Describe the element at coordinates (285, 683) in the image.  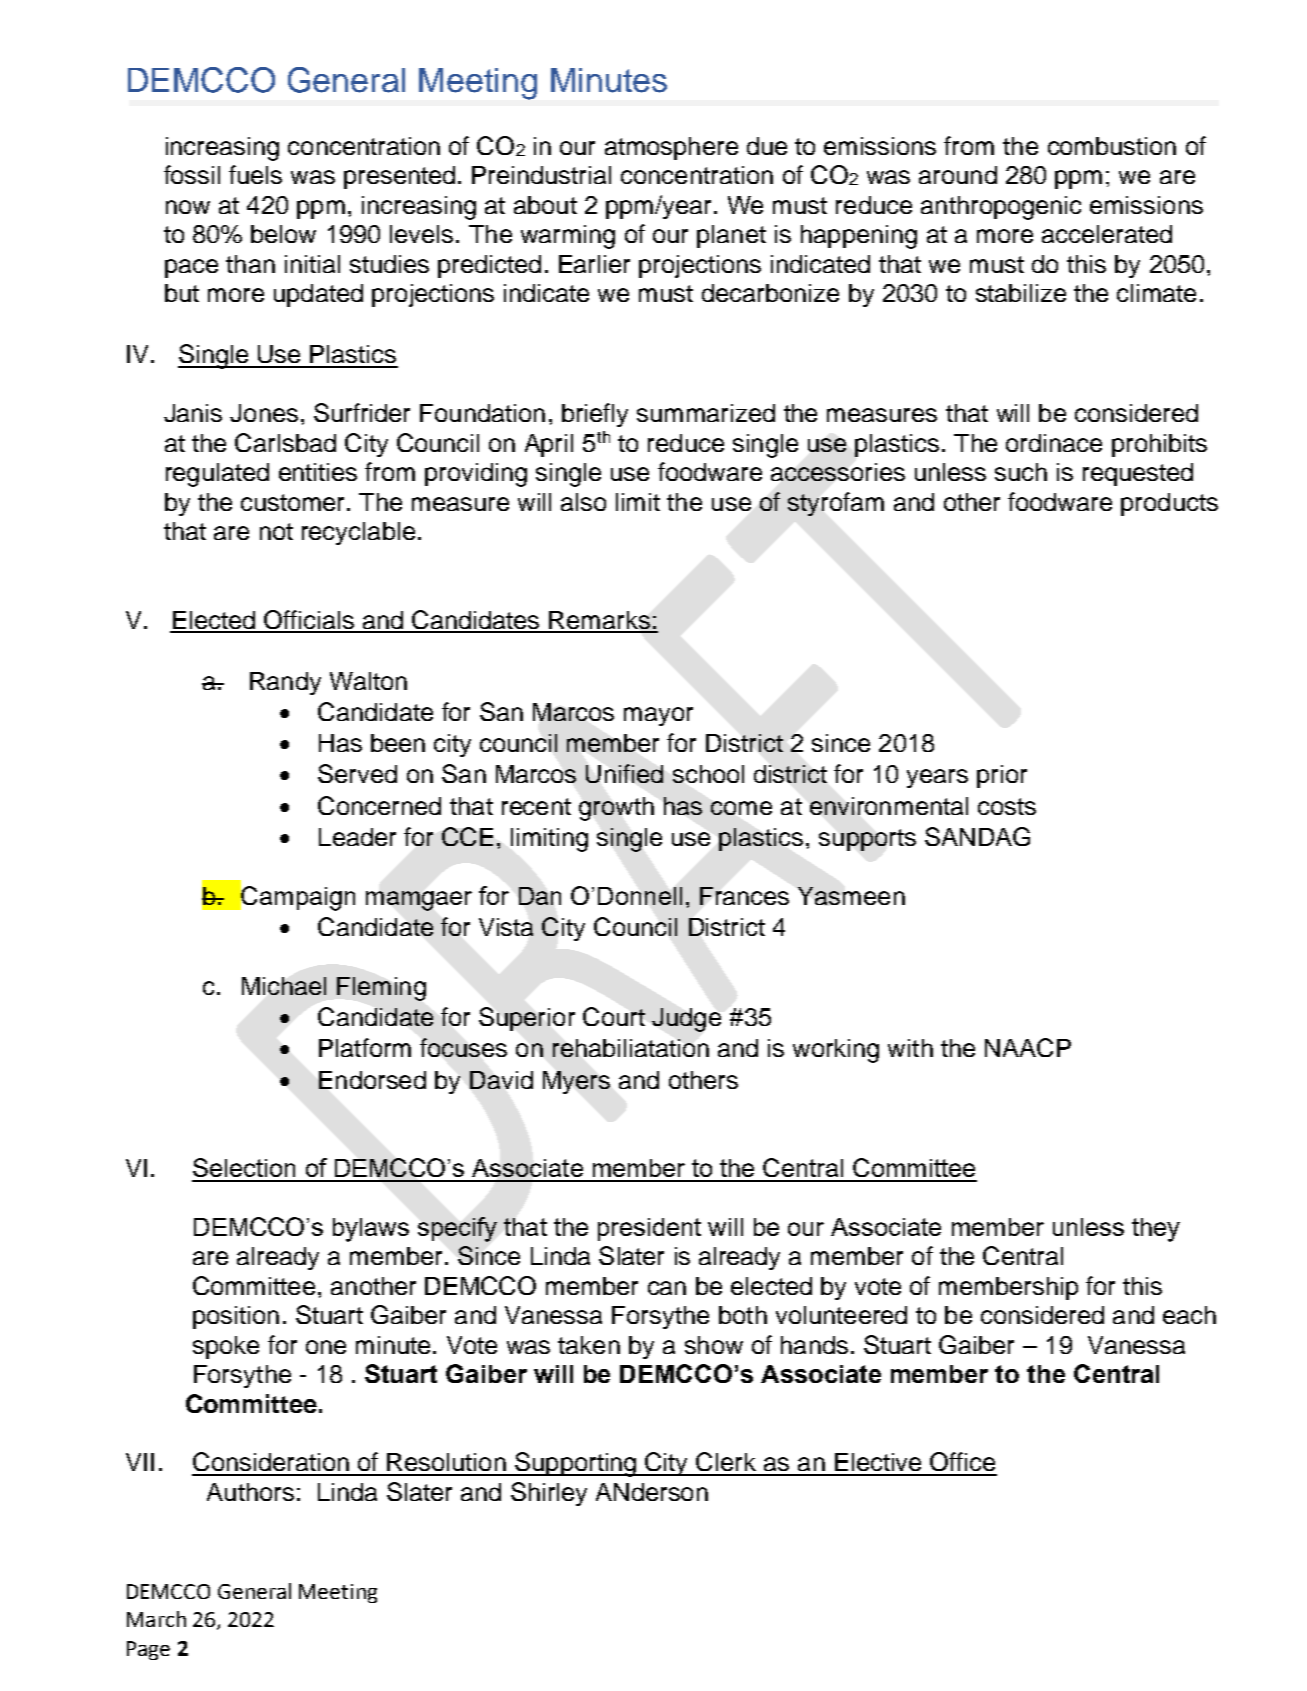
I see `Randy` at that location.
